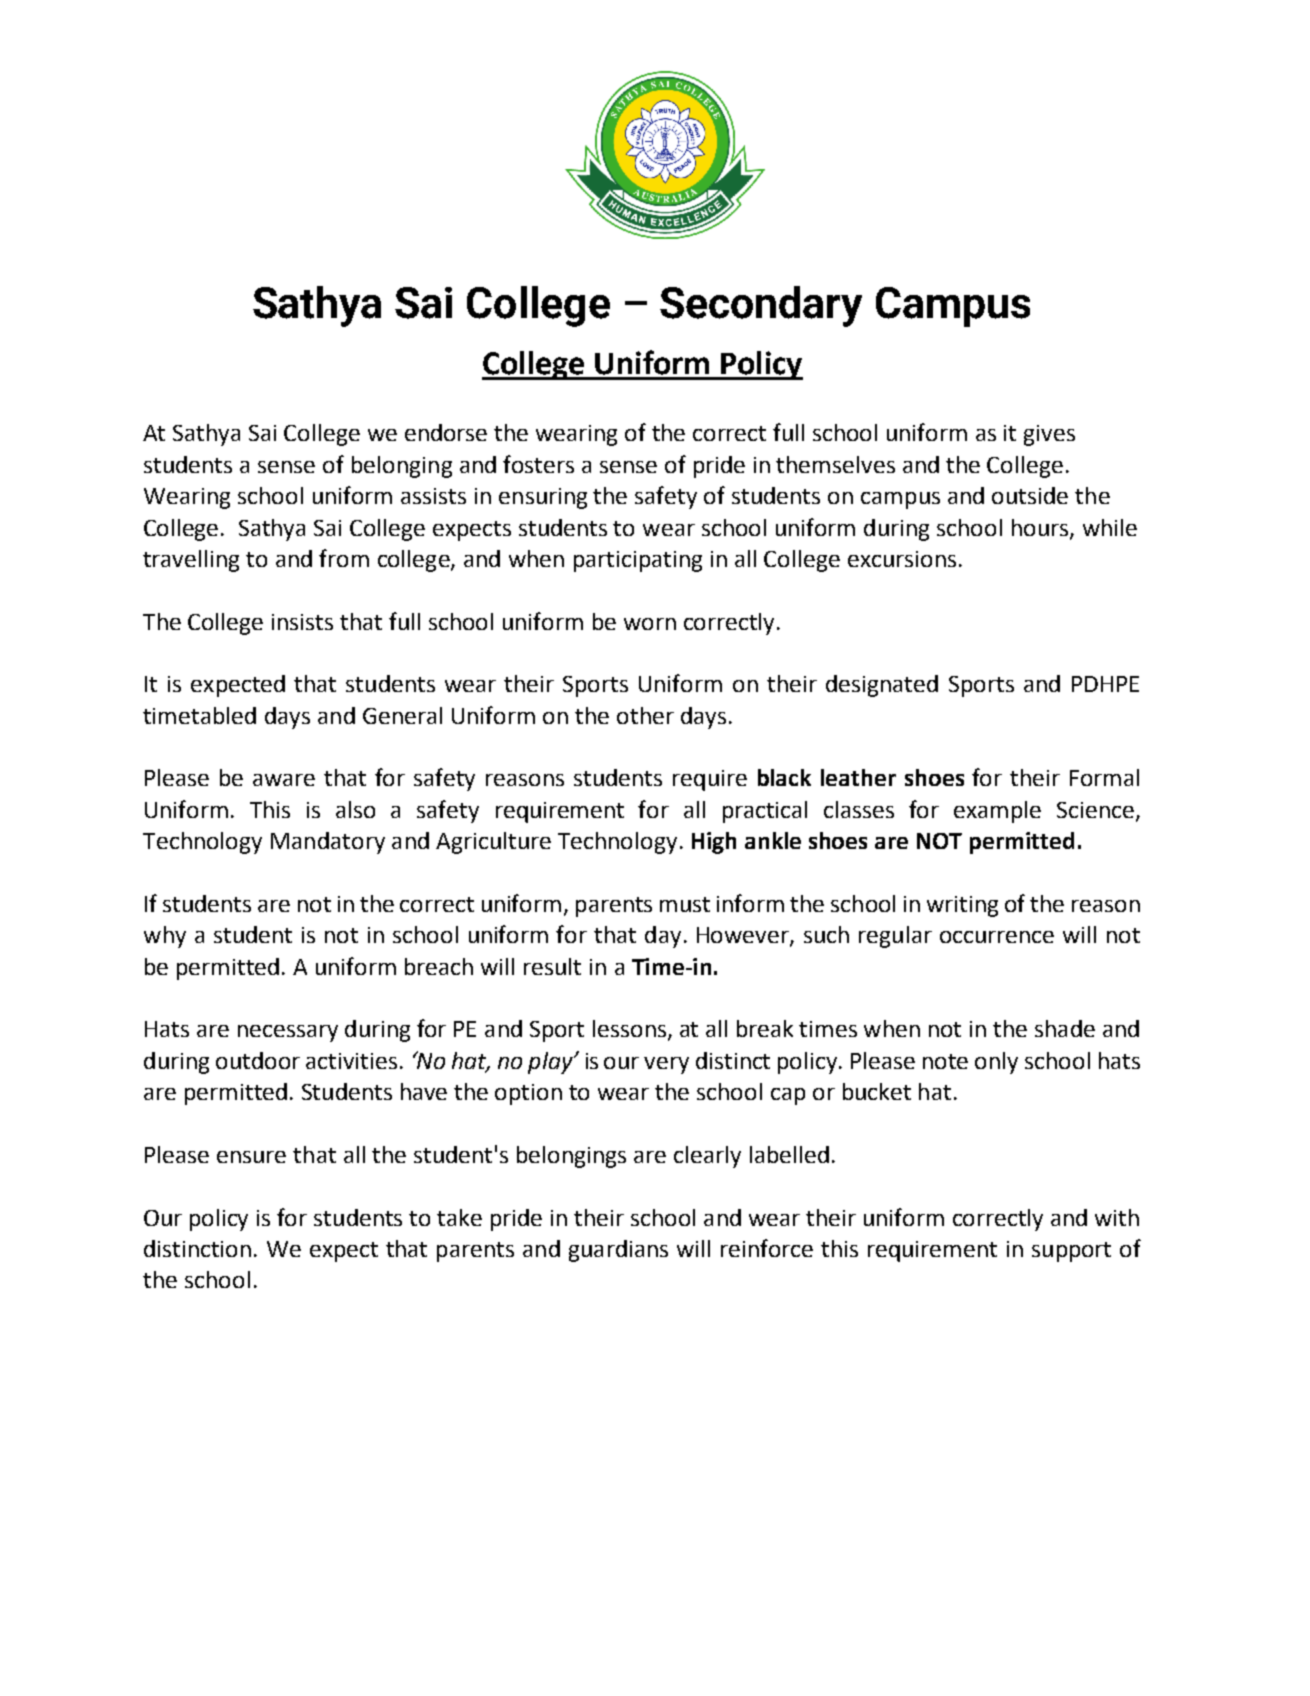 Image resolution: width=1310 pixels, height=1696 pixels. I want to click on aware, so click(284, 780).
